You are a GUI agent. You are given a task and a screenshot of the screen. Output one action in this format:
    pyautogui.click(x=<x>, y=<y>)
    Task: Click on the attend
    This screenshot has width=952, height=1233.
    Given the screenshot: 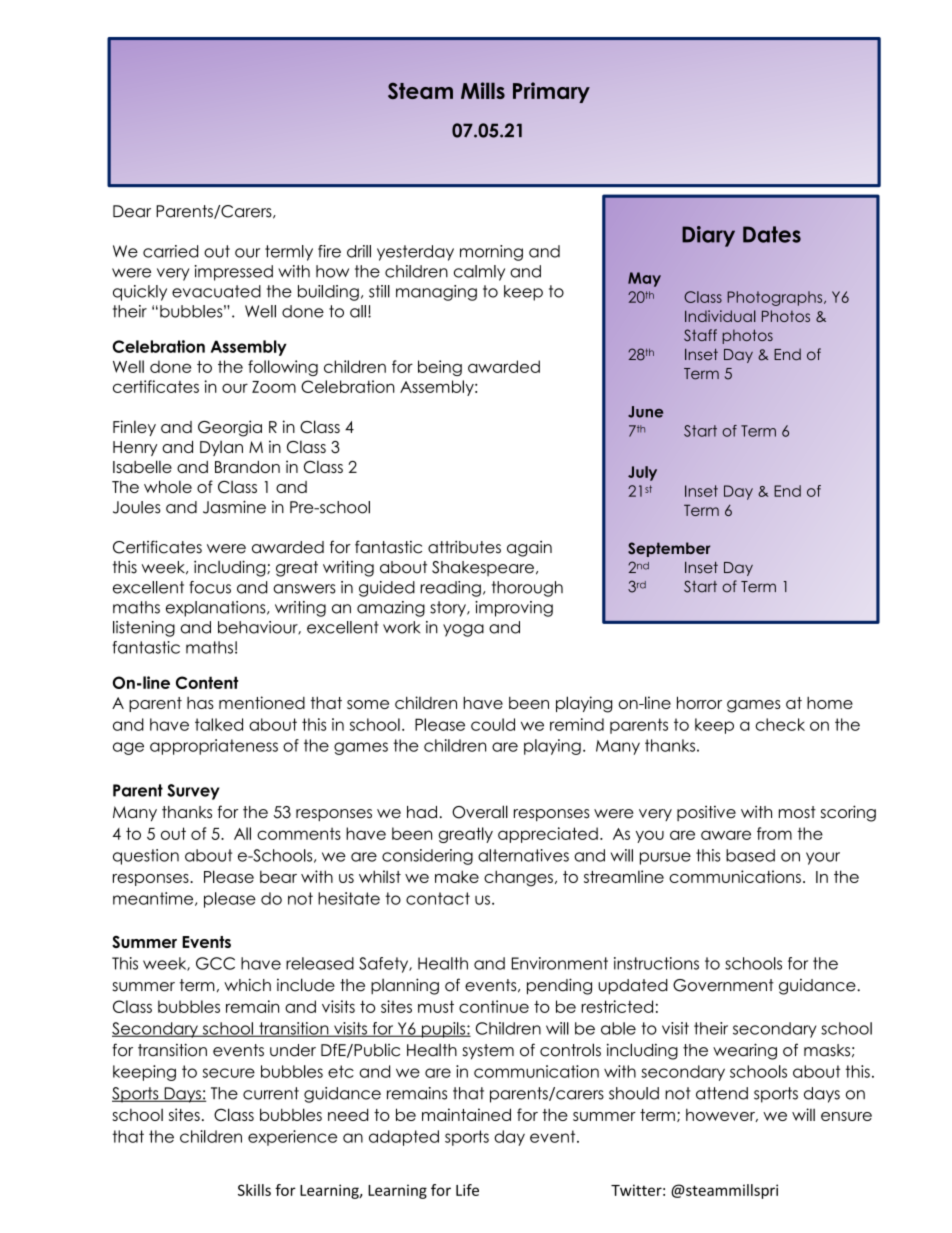 What is the action you would take?
    pyautogui.click(x=722, y=1093)
